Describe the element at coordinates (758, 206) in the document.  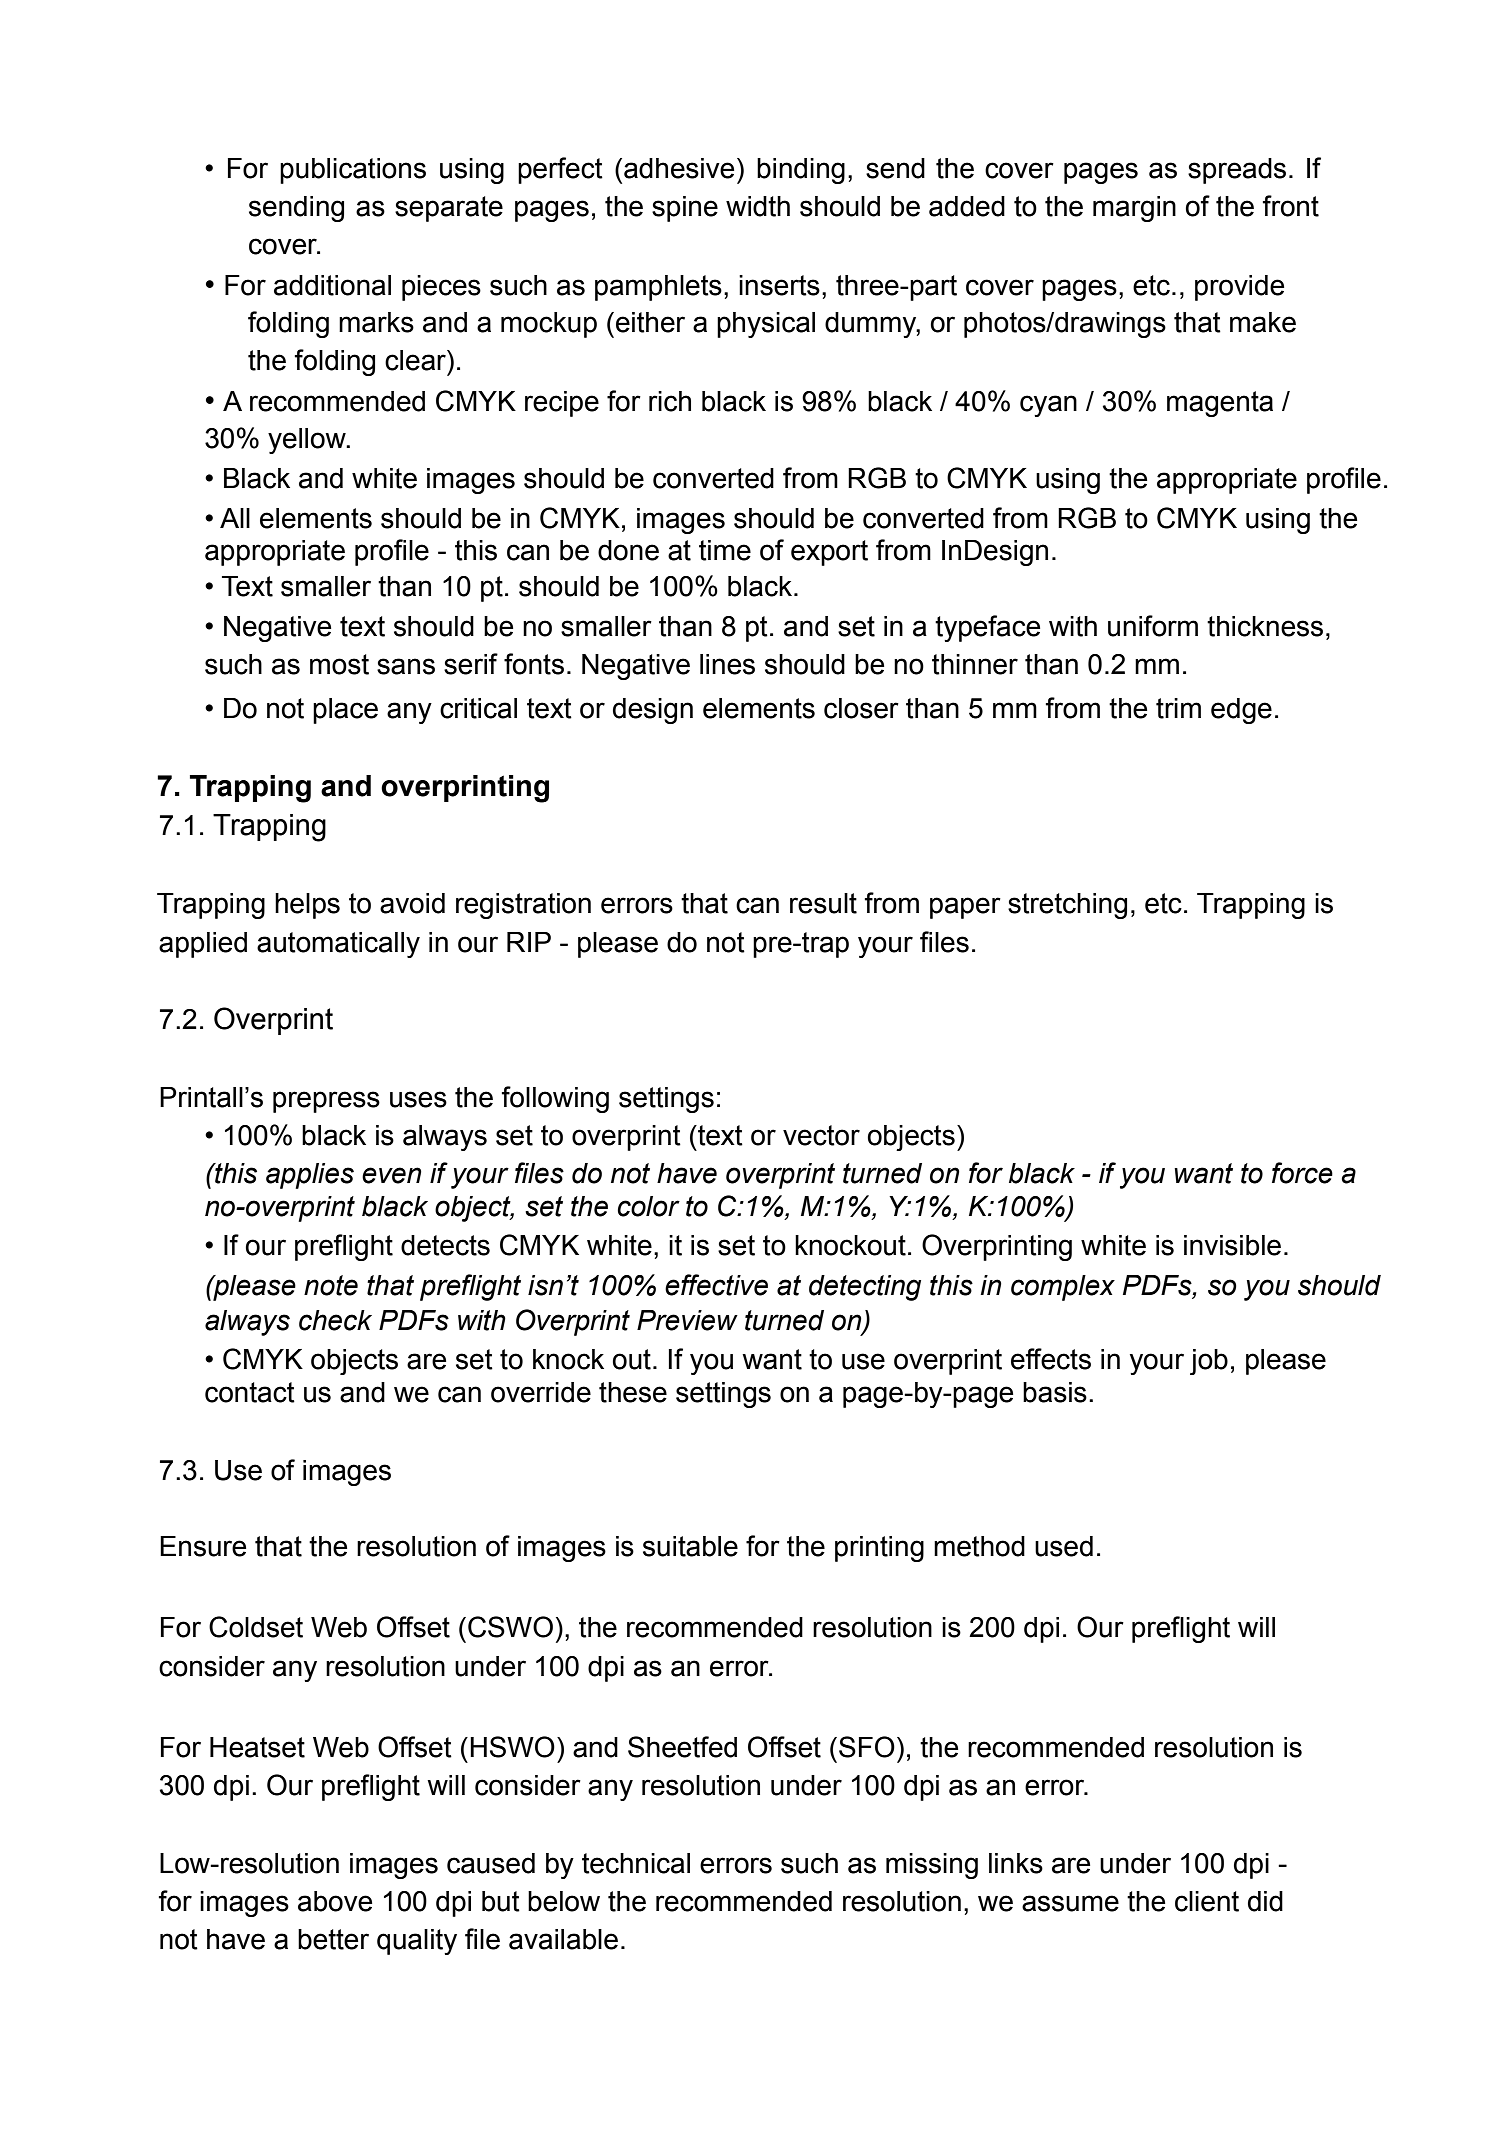
I see `width` at that location.
